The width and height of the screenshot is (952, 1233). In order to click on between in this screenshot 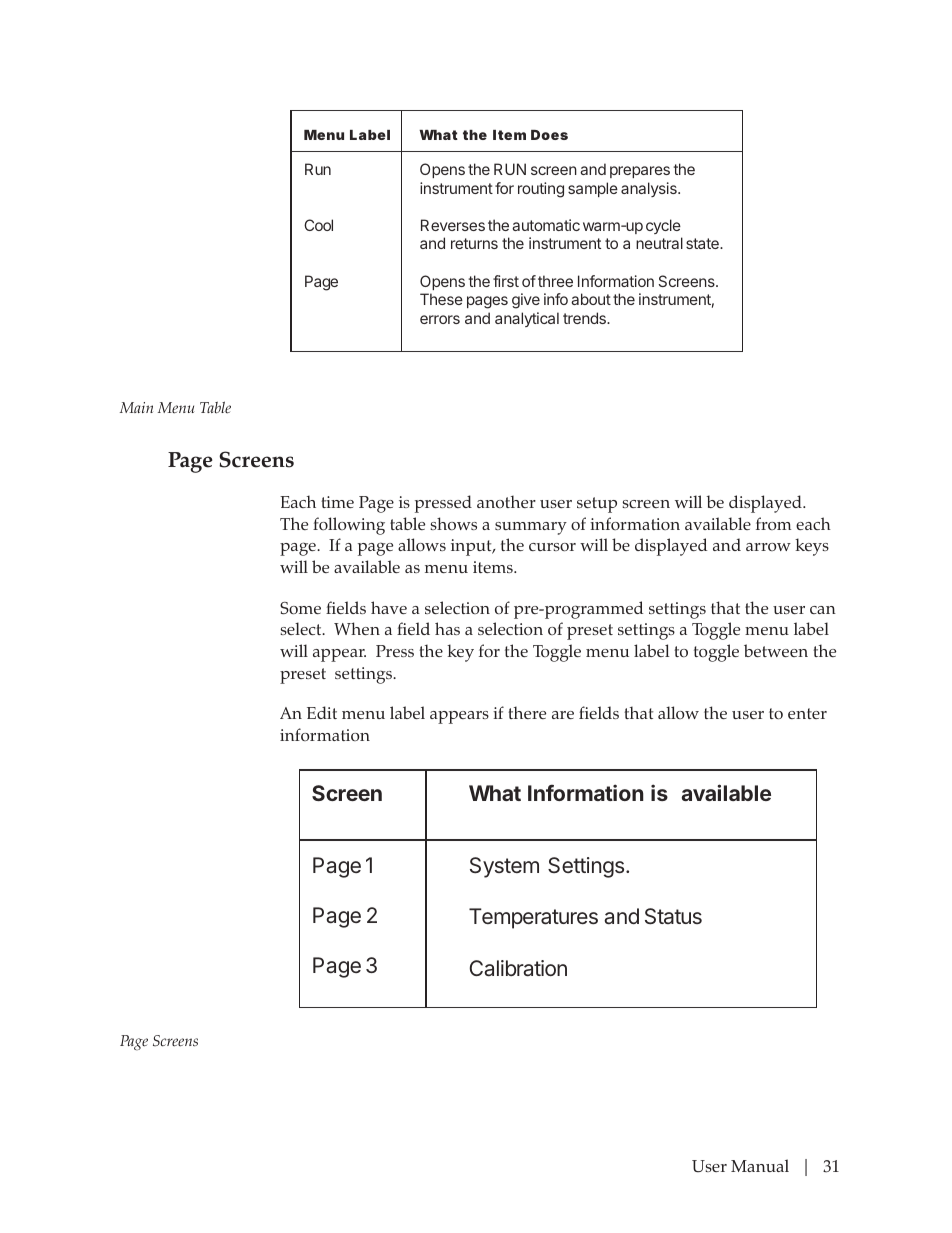, I will do `click(776, 650)`.
